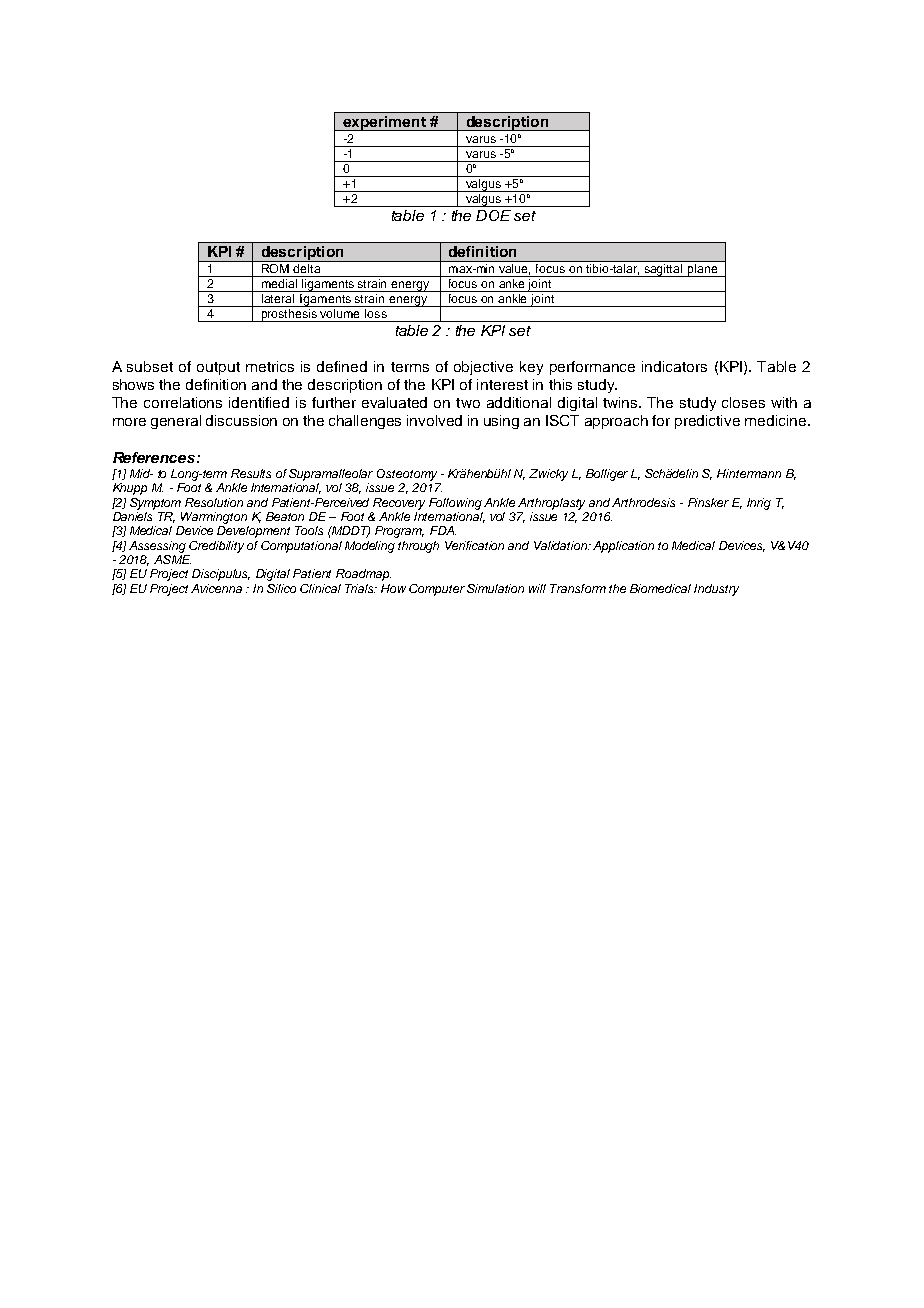 This screenshot has height=1308, width=924. Describe the element at coordinates (502, 384) in the screenshot. I see `interest` at that location.
